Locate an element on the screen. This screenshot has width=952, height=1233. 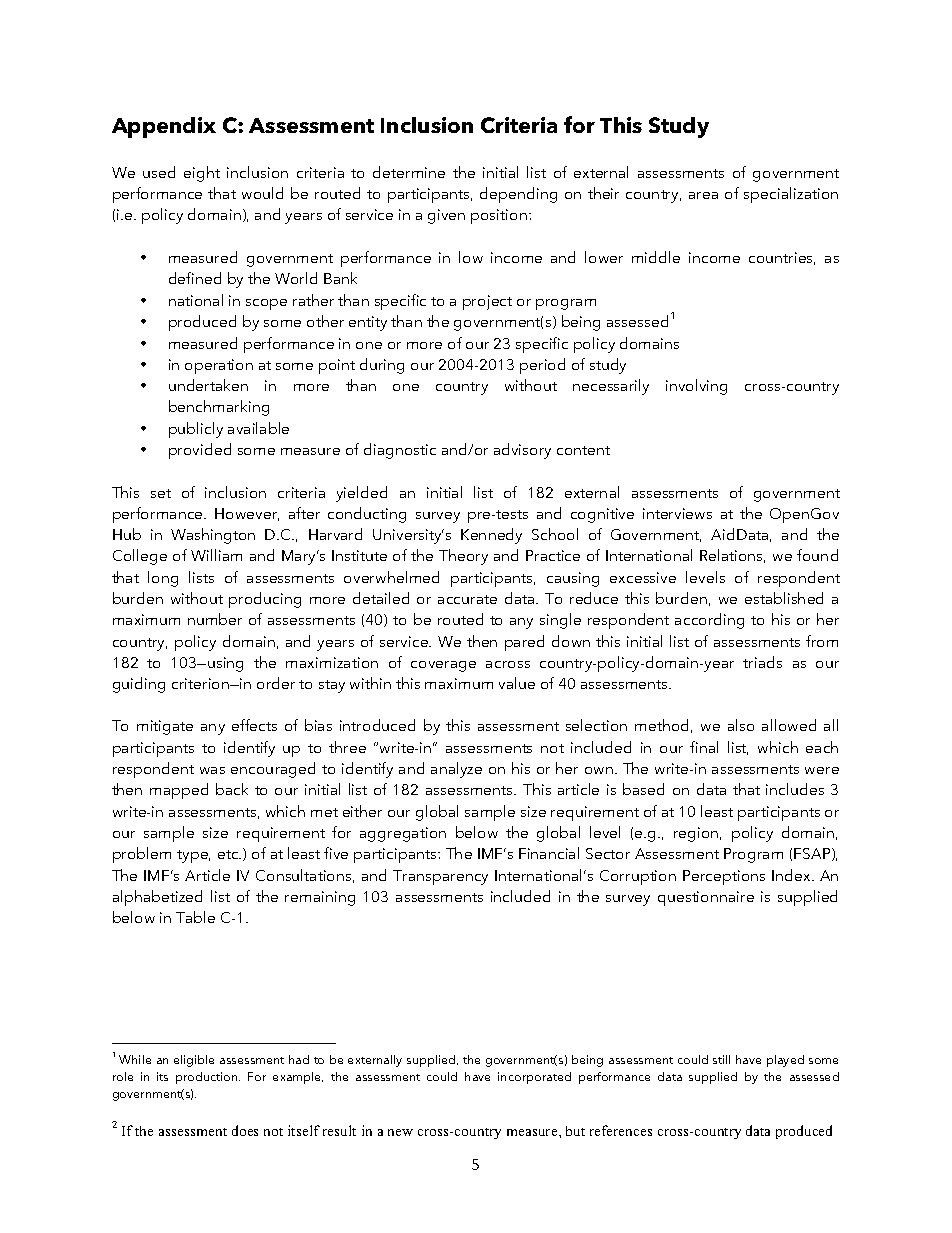
period is located at coordinates (542, 366).
